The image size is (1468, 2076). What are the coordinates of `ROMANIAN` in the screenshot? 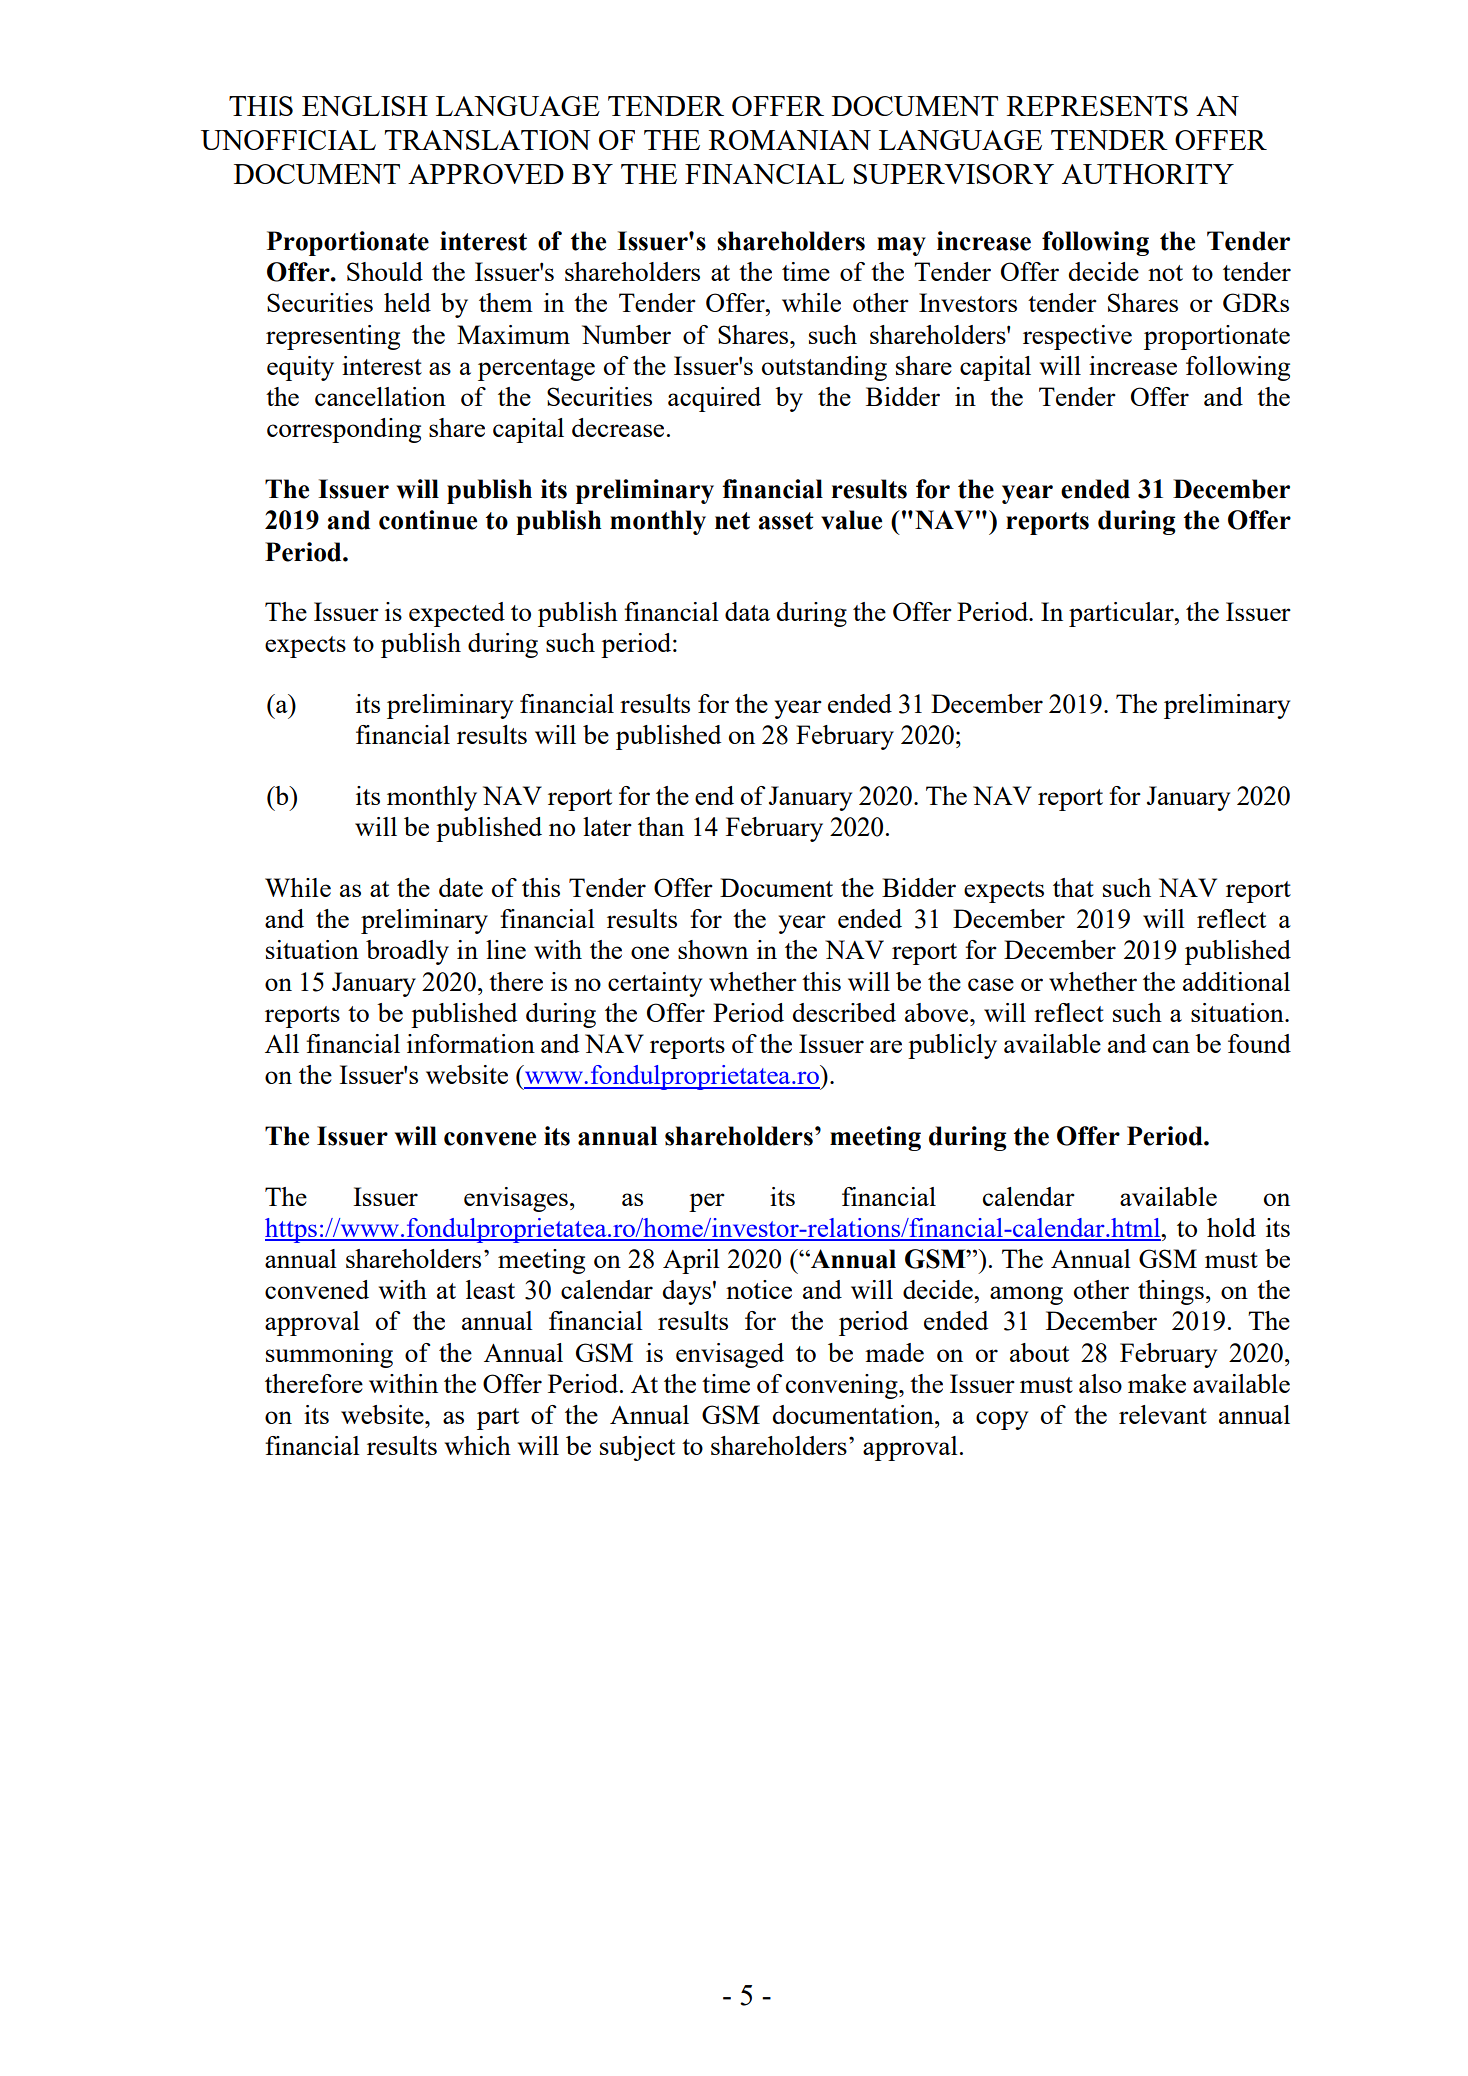 It's located at (790, 140).
